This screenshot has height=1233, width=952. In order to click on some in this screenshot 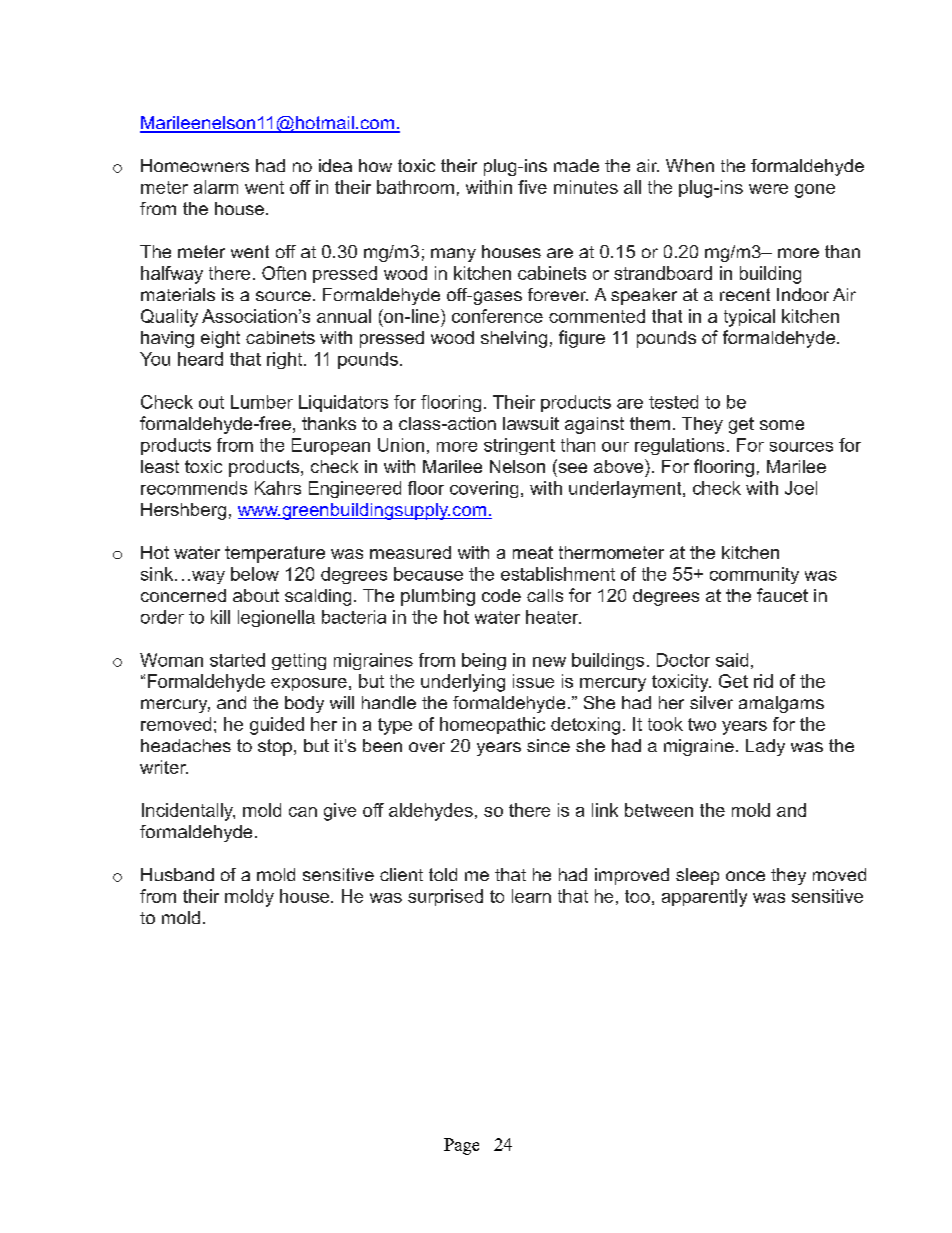, I will do `click(782, 425)`.
